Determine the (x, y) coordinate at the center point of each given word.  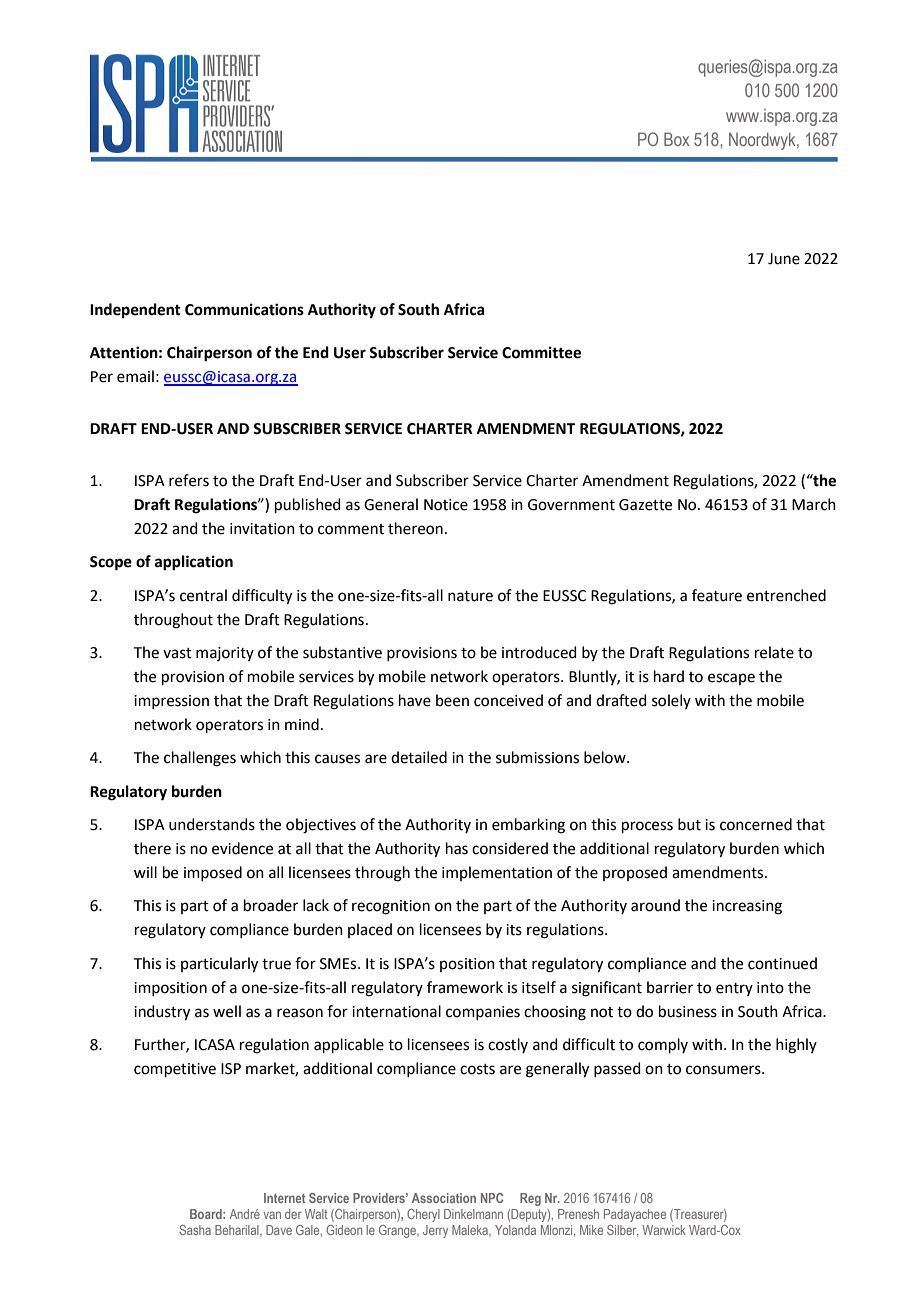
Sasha (195, 1230)
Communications (244, 309)
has (457, 848)
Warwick (664, 1230)
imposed (213, 873)
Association (444, 1198)
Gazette (645, 505)
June (784, 259)
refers (189, 480)
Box (676, 139)
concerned (756, 824)
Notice (446, 505)
